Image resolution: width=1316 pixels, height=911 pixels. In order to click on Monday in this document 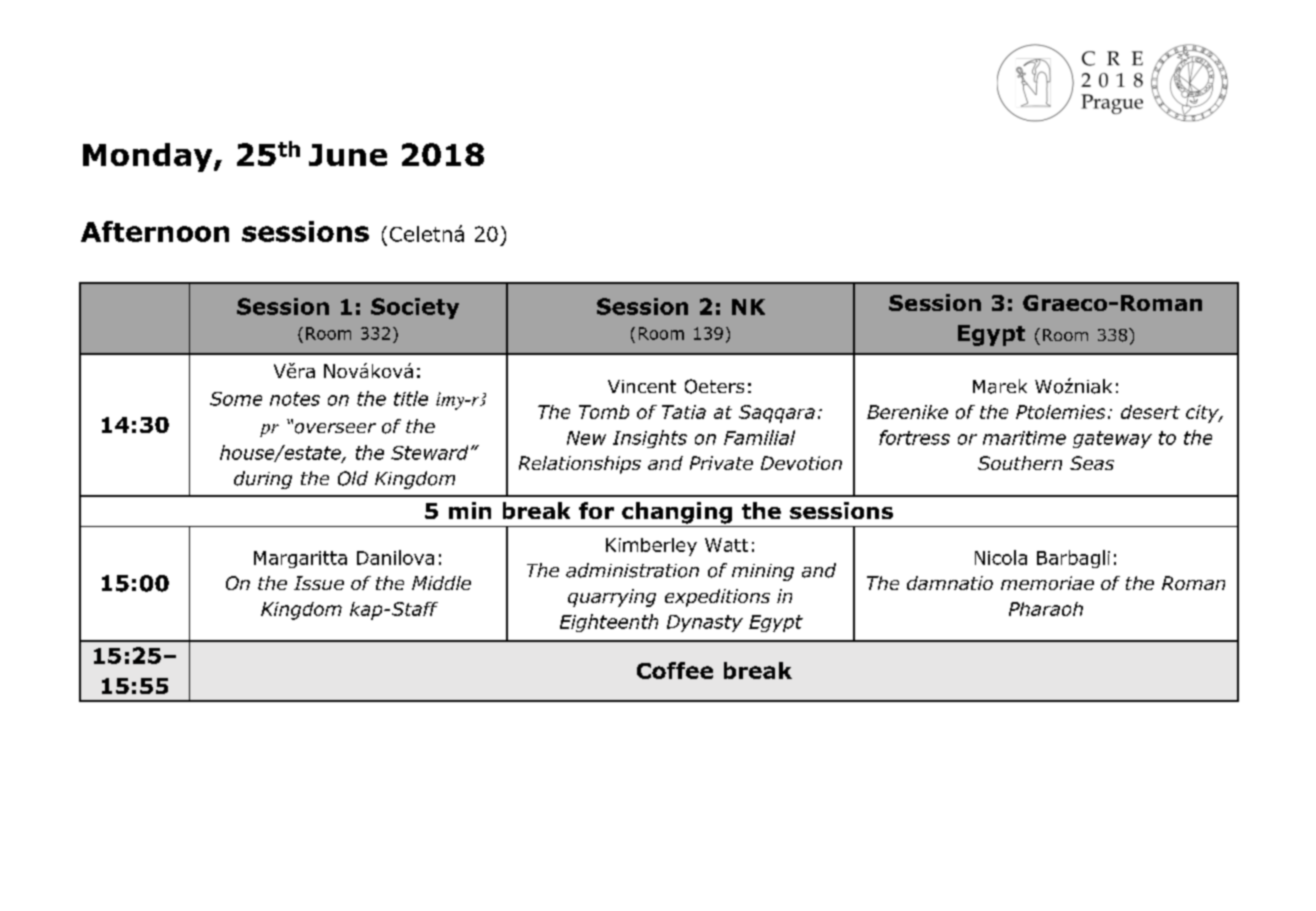, I will do `click(149, 157)`.
